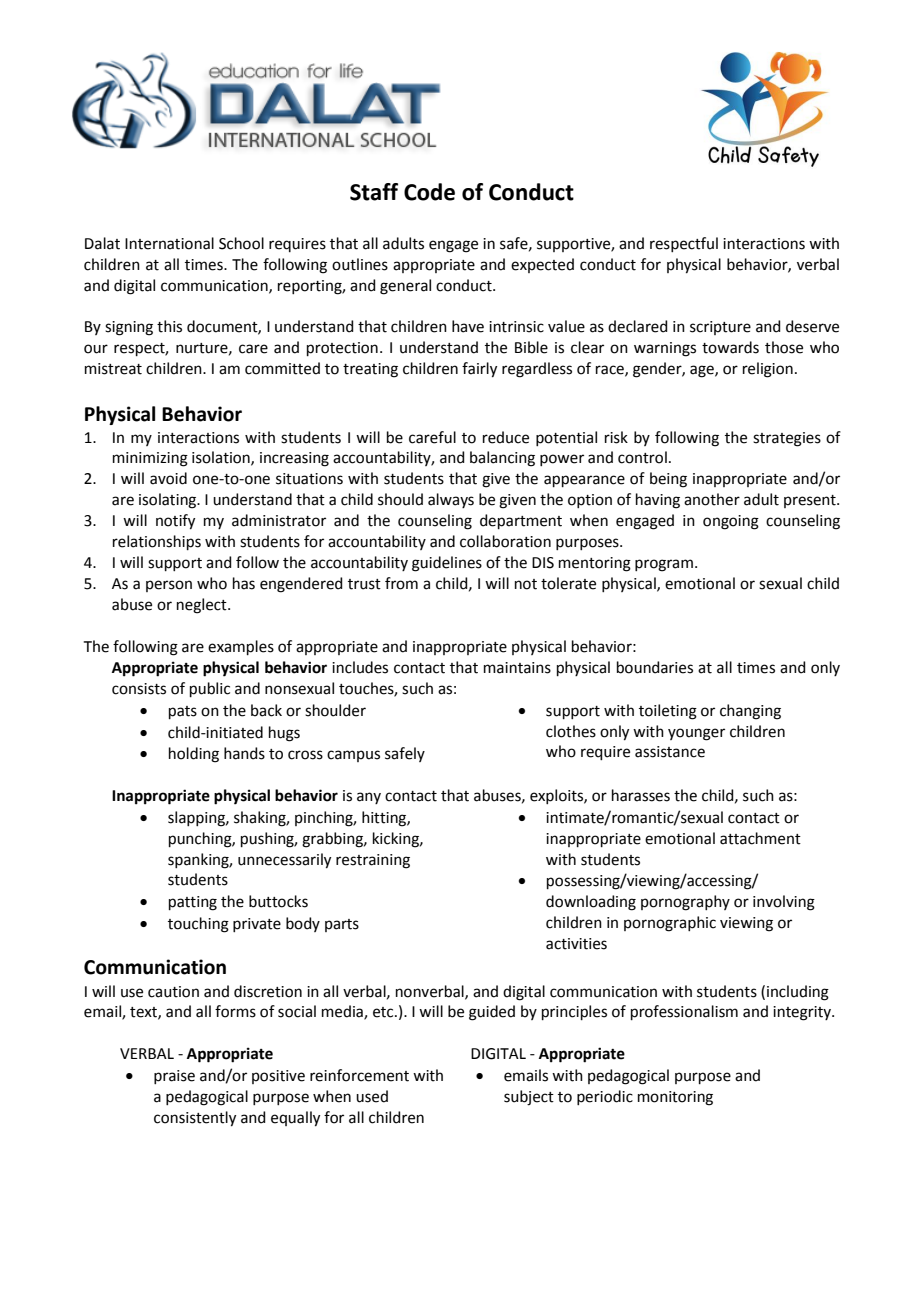 This document has height=1309, width=924. What do you see at coordinates (174, 1077) in the document?
I see `praise` at bounding box center [174, 1077].
